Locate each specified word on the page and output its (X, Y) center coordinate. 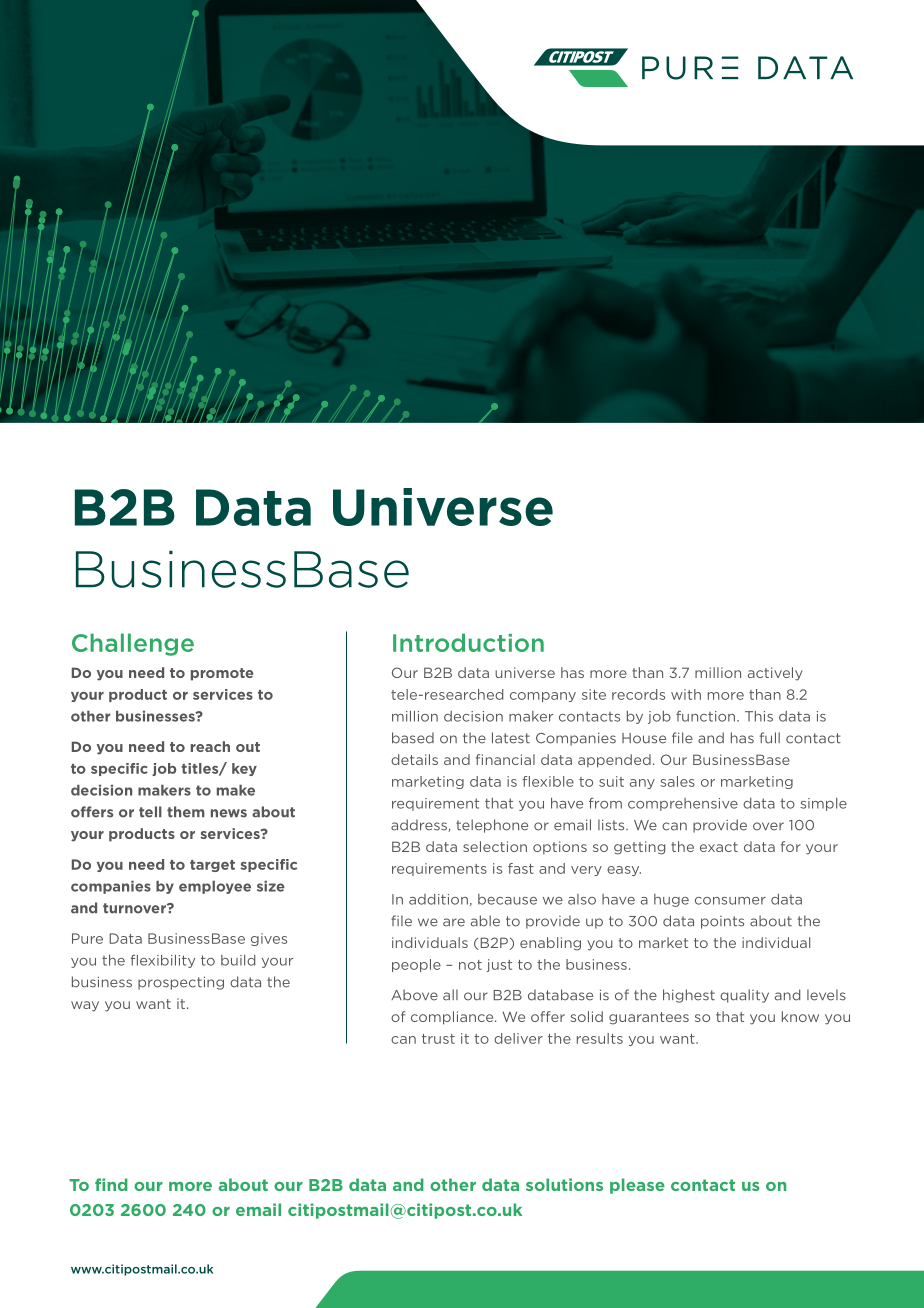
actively (775, 674)
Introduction (468, 642)
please (637, 1186)
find (111, 1184)
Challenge (133, 644)
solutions (564, 1184)
